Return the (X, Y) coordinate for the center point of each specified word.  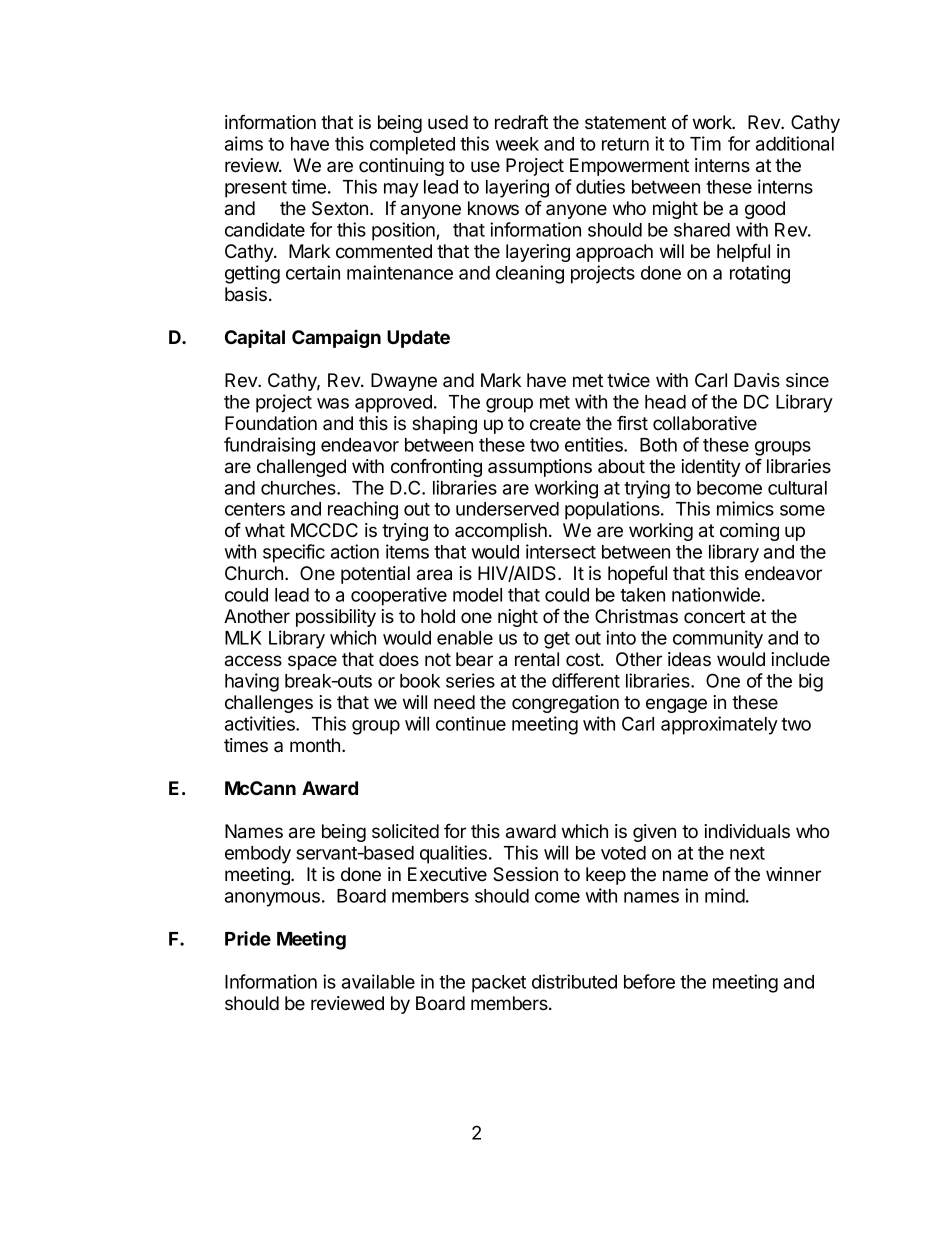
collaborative (705, 423)
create (555, 424)
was (333, 403)
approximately (719, 725)
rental (537, 659)
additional (795, 143)
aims (244, 143)
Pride (248, 938)
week (517, 144)
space (312, 662)
